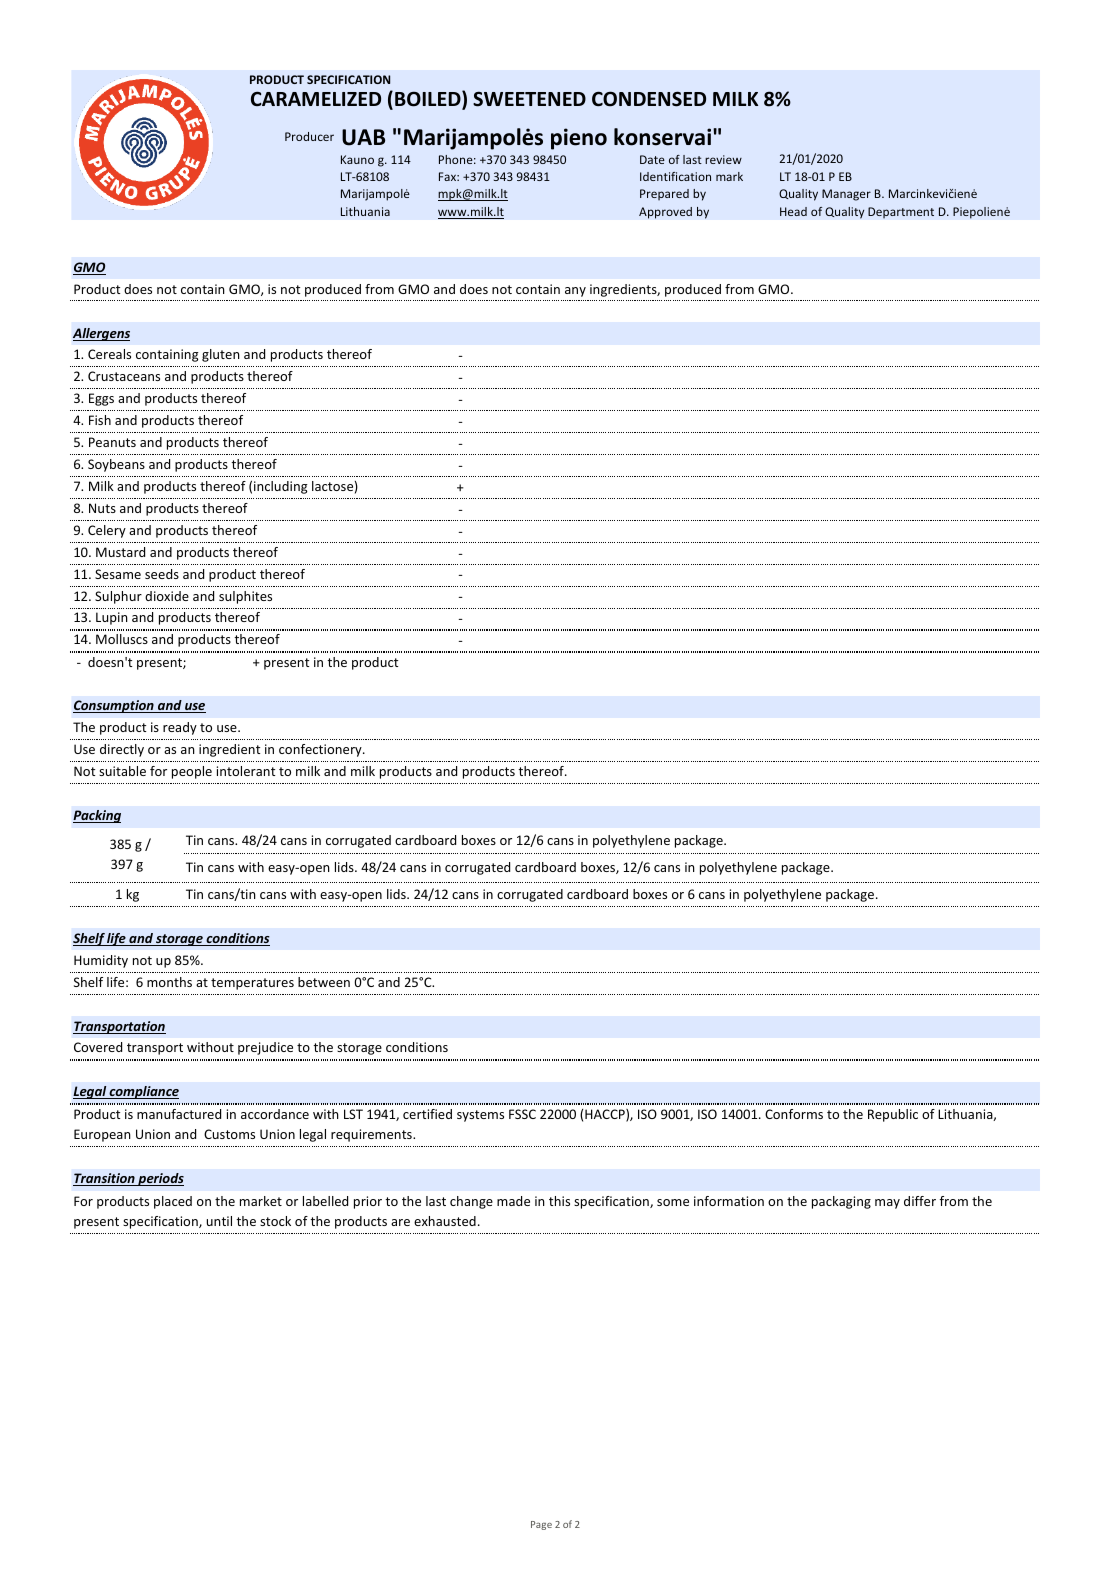 The width and height of the screenshot is (1112, 1572). Describe the element at coordinates (321, 750) in the screenshot. I see `confectionery` at that location.
